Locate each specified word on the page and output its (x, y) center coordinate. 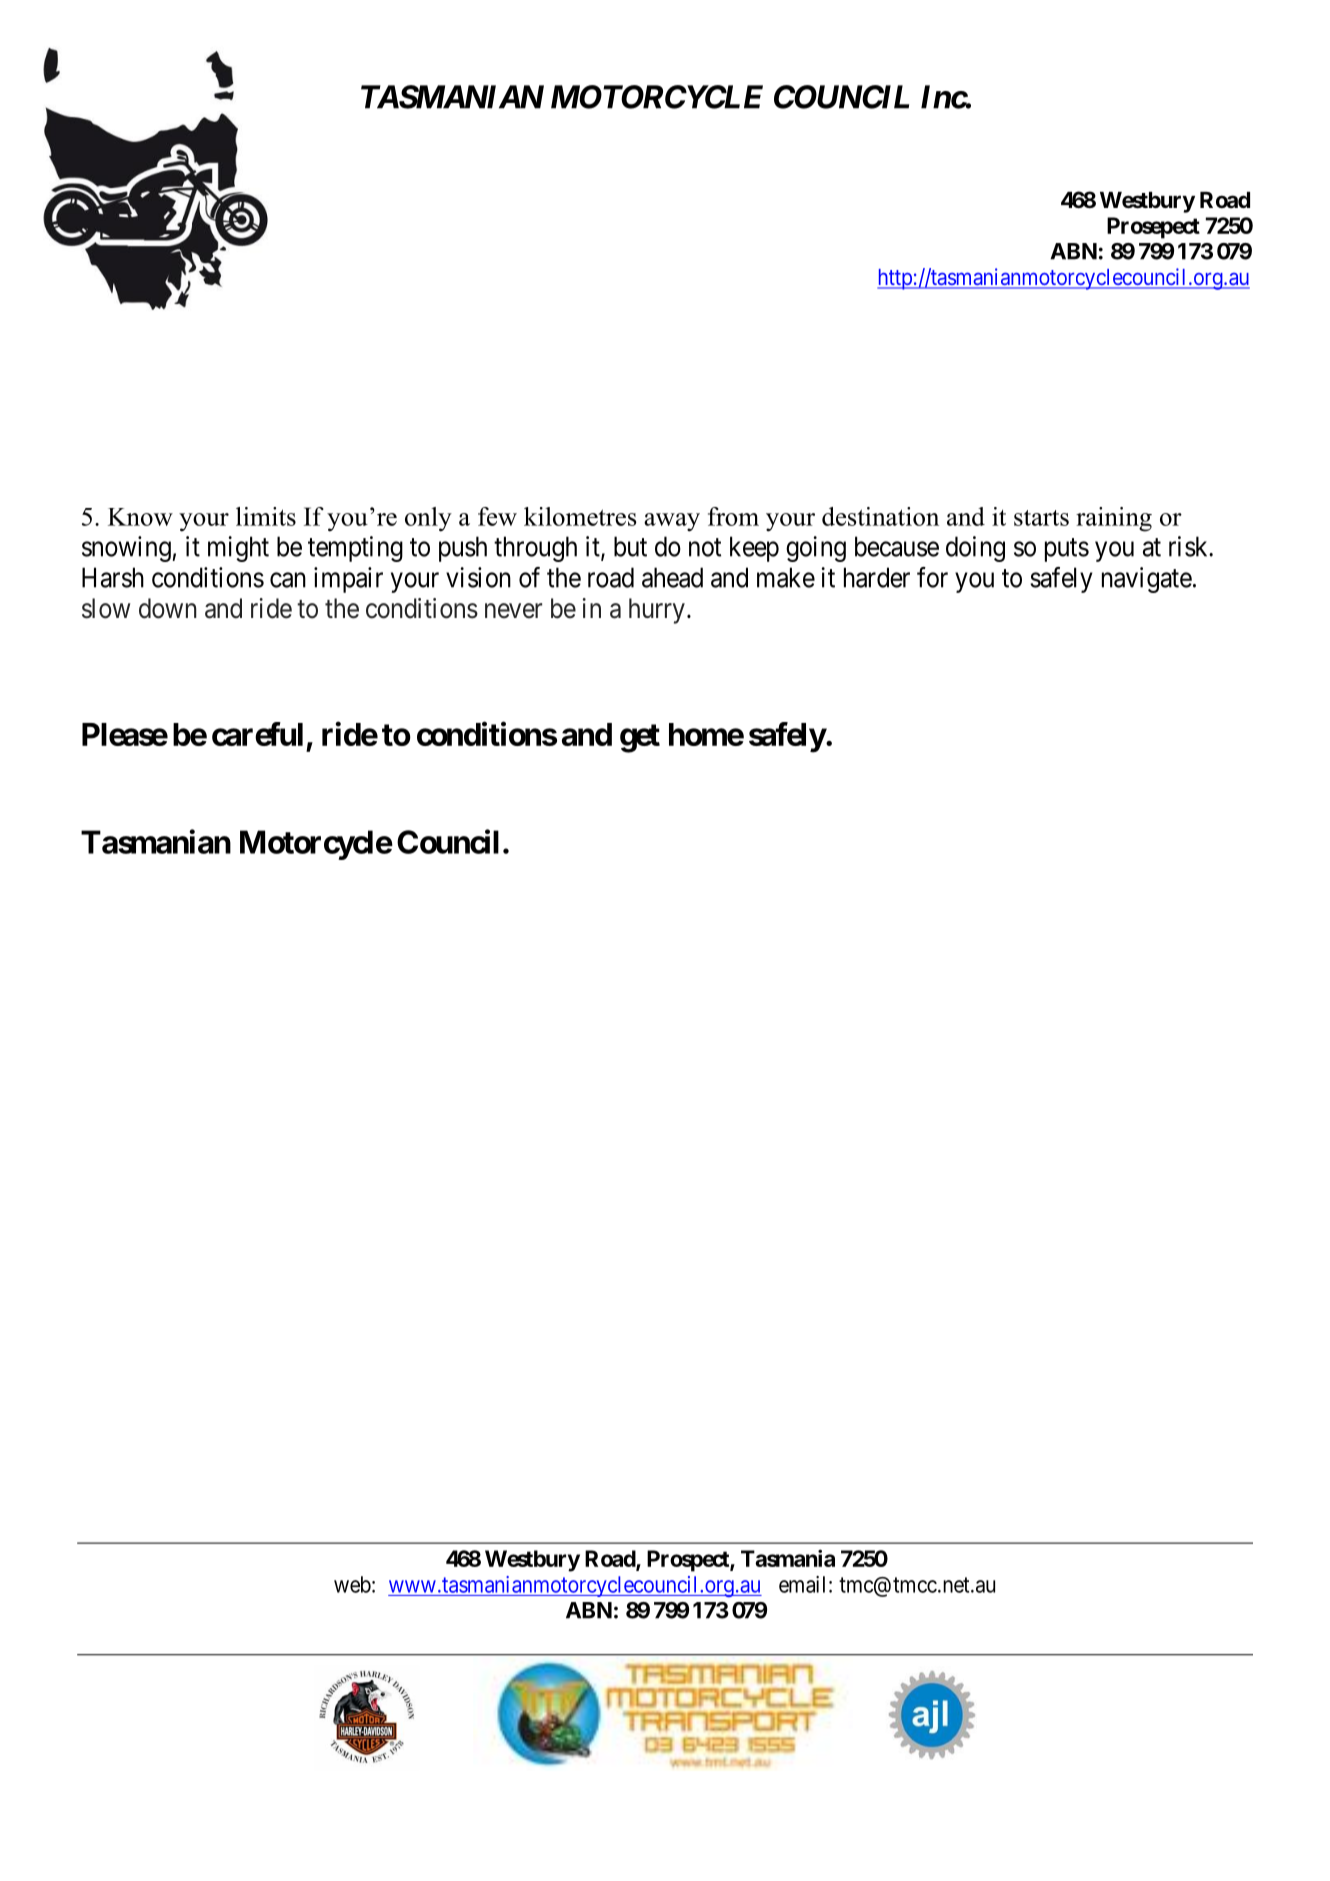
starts (1041, 518)
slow (106, 608)
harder (877, 577)
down (168, 608)
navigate (1147, 580)
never (513, 611)
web (352, 1584)
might (238, 549)
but (630, 546)
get (640, 738)
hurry (657, 611)
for (932, 577)
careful (257, 734)
